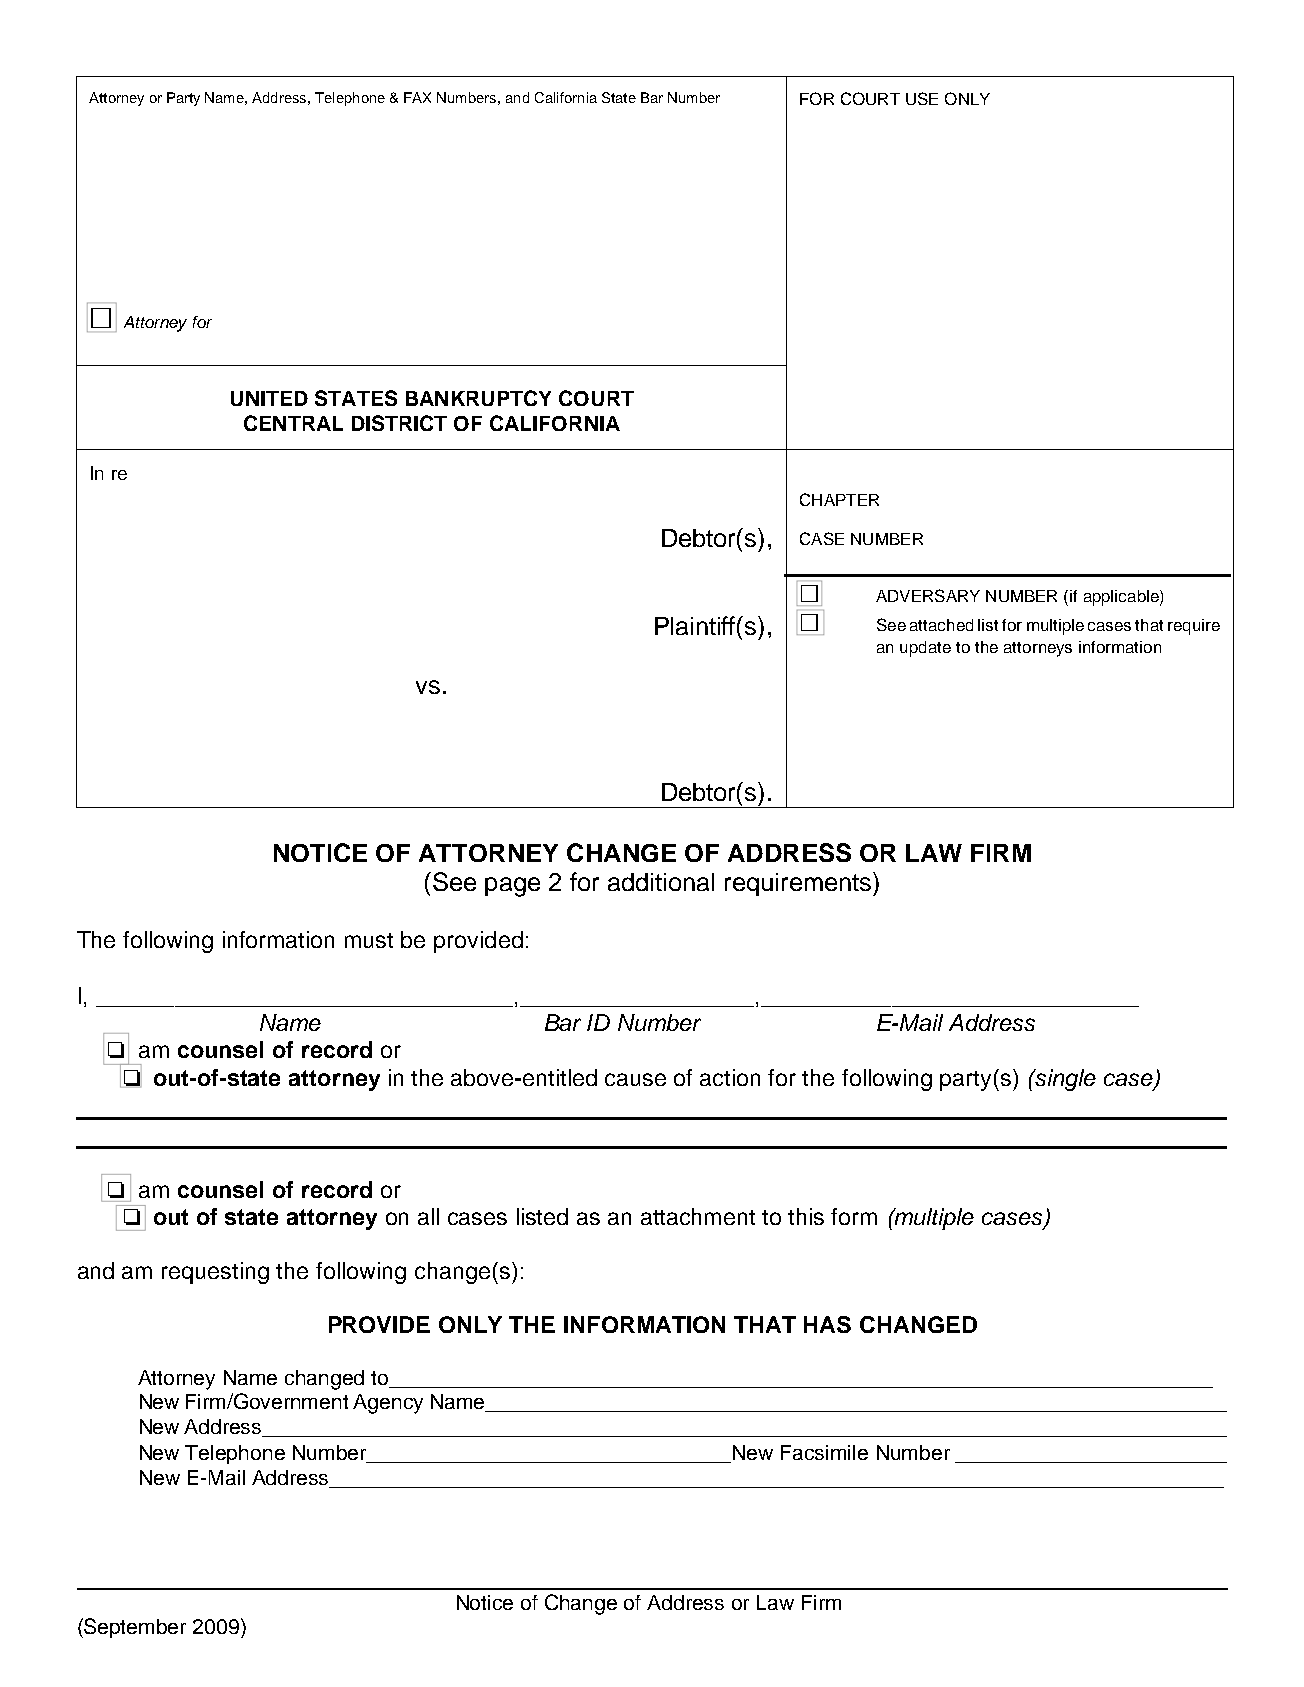 This screenshot has width=1304, height=1687. What do you see at coordinates (839, 499) in the screenshot?
I see `CHAPTER` at bounding box center [839, 499].
